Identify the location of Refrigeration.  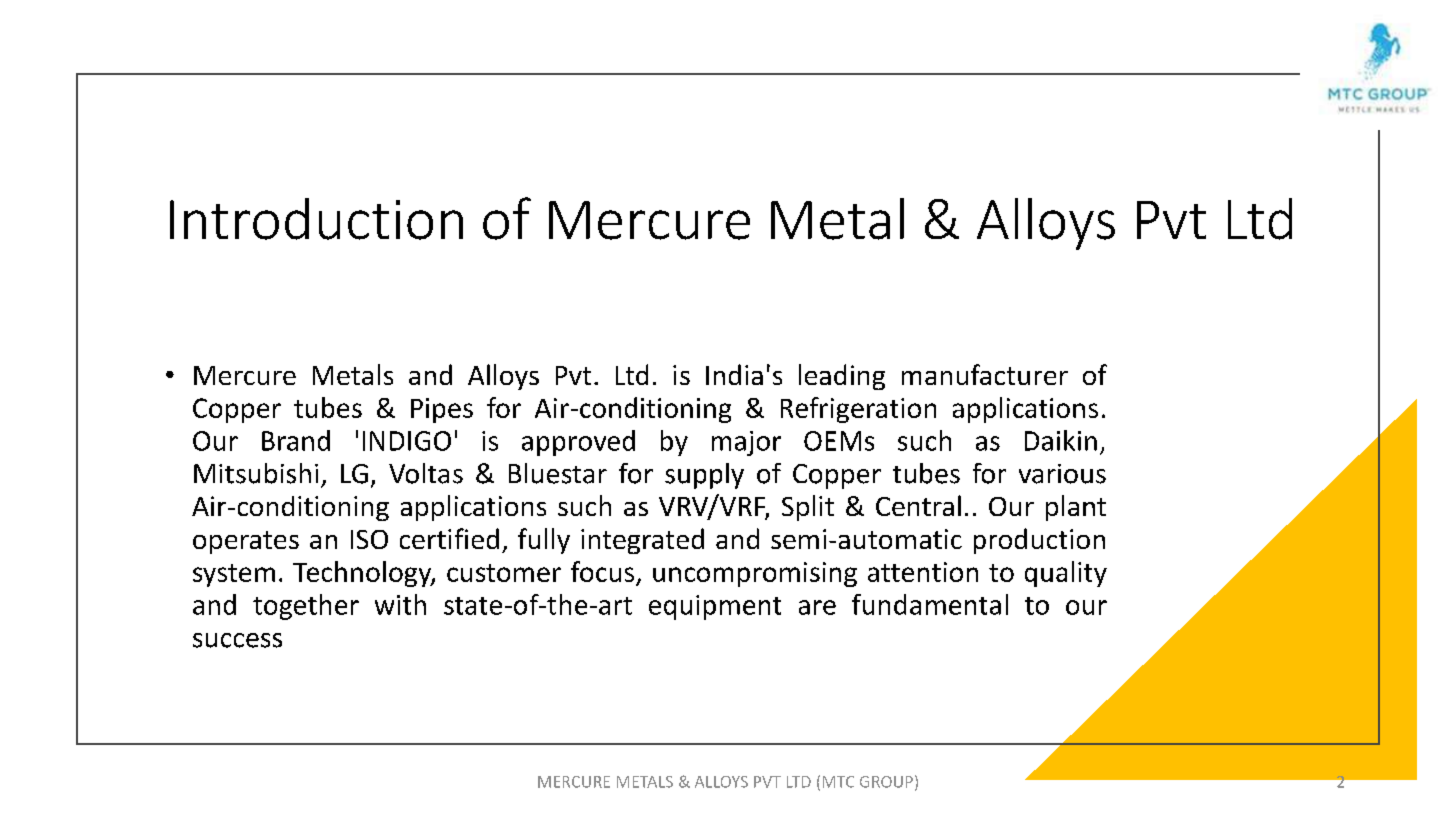
(858, 410).
